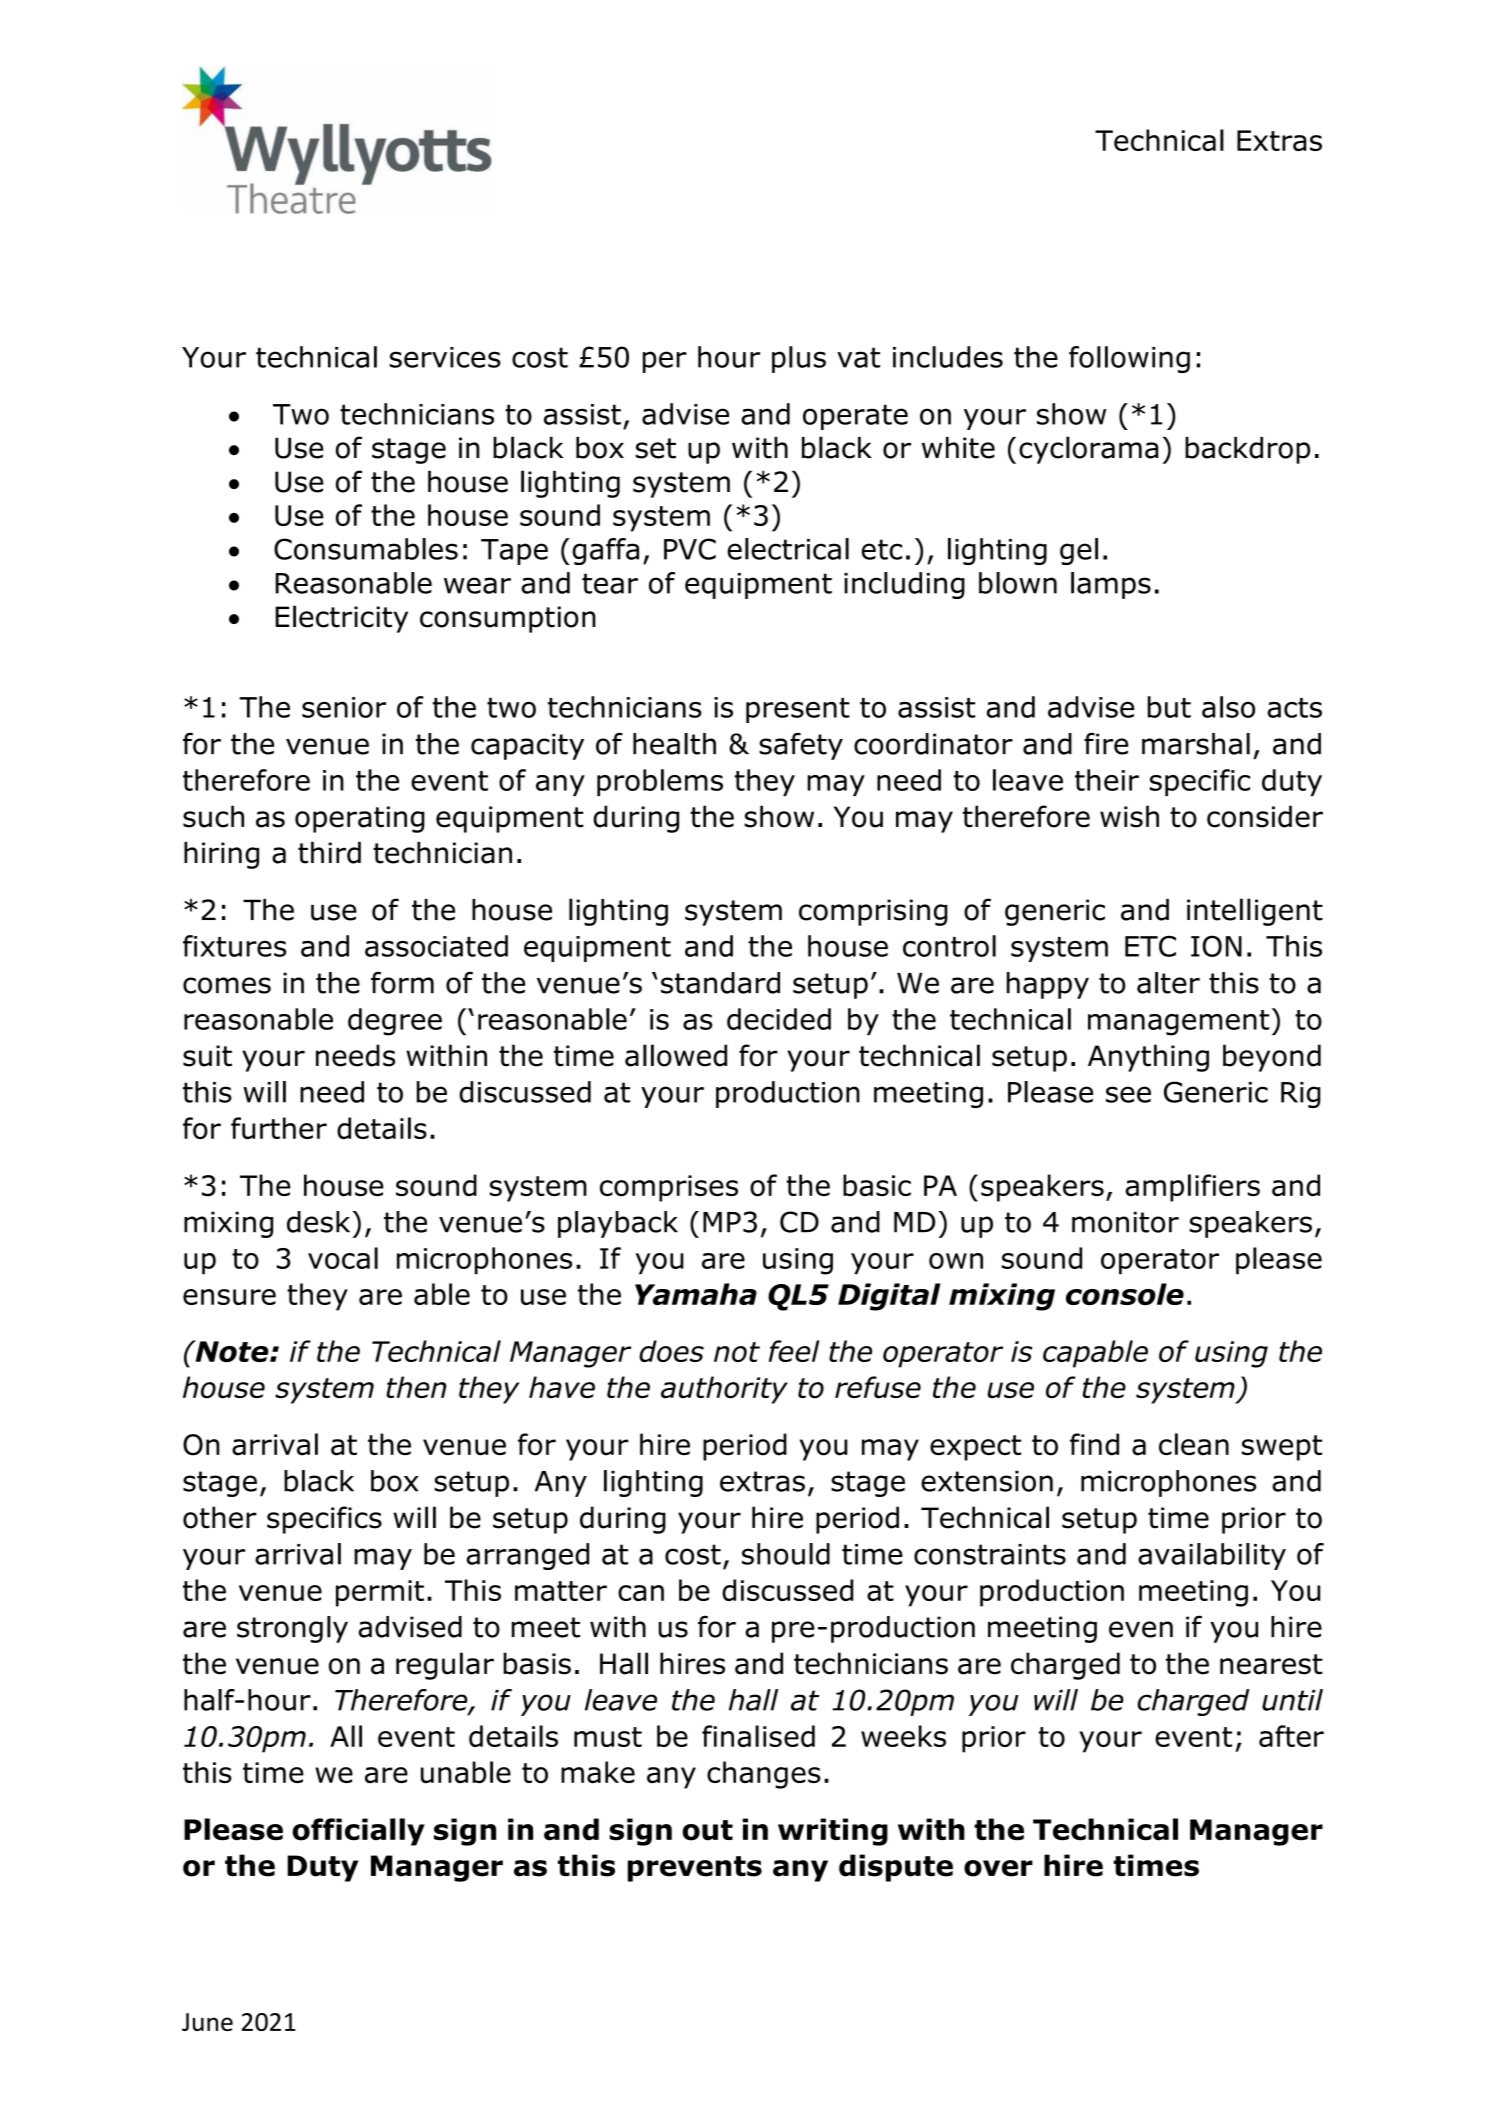 Image resolution: width=1505 pixels, height=2128 pixels. Describe the element at coordinates (799, 359) in the image. I see `plus` at that location.
